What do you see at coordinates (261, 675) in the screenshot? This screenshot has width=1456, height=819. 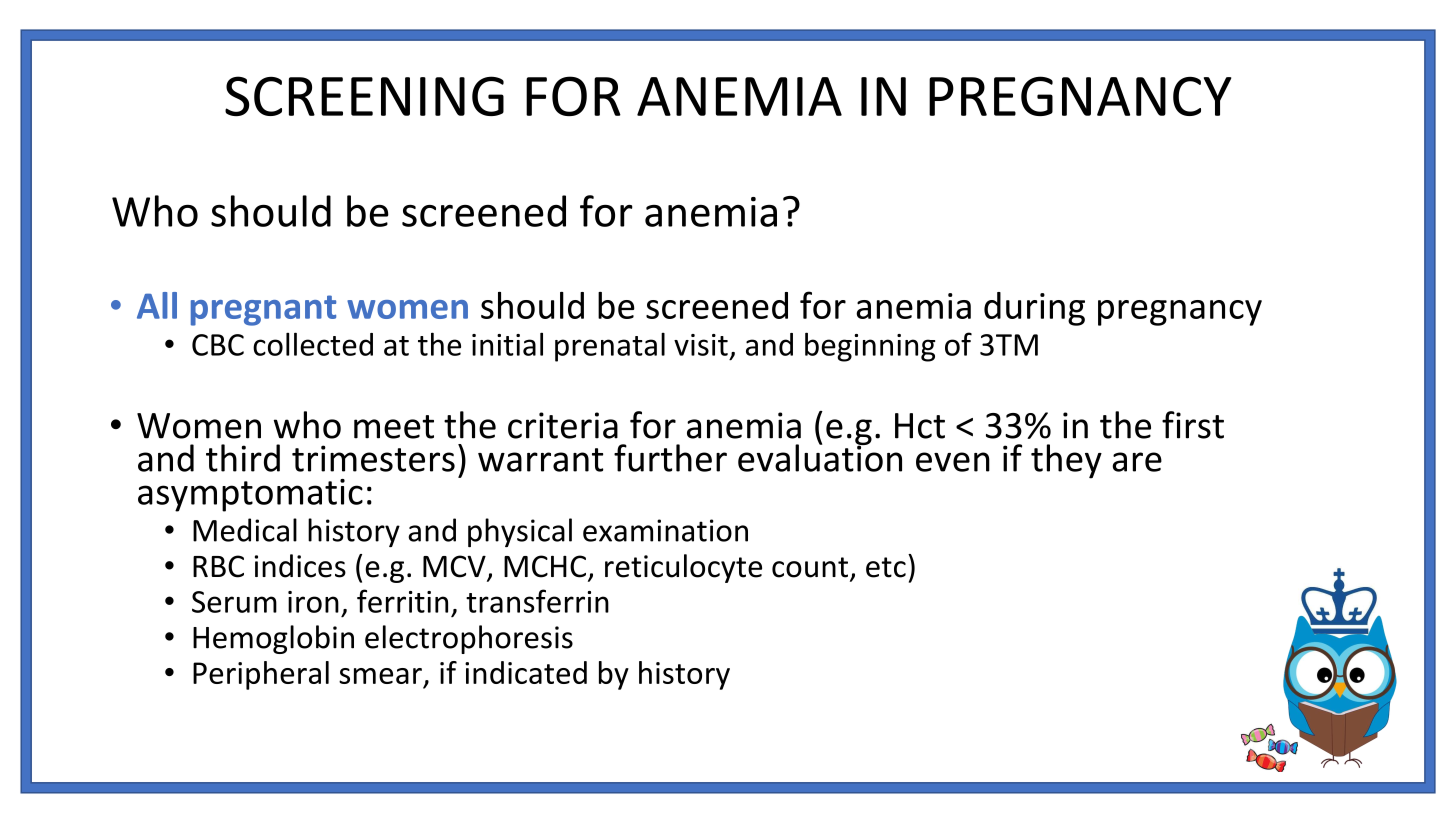 I see `Peripheral` at bounding box center [261, 675].
